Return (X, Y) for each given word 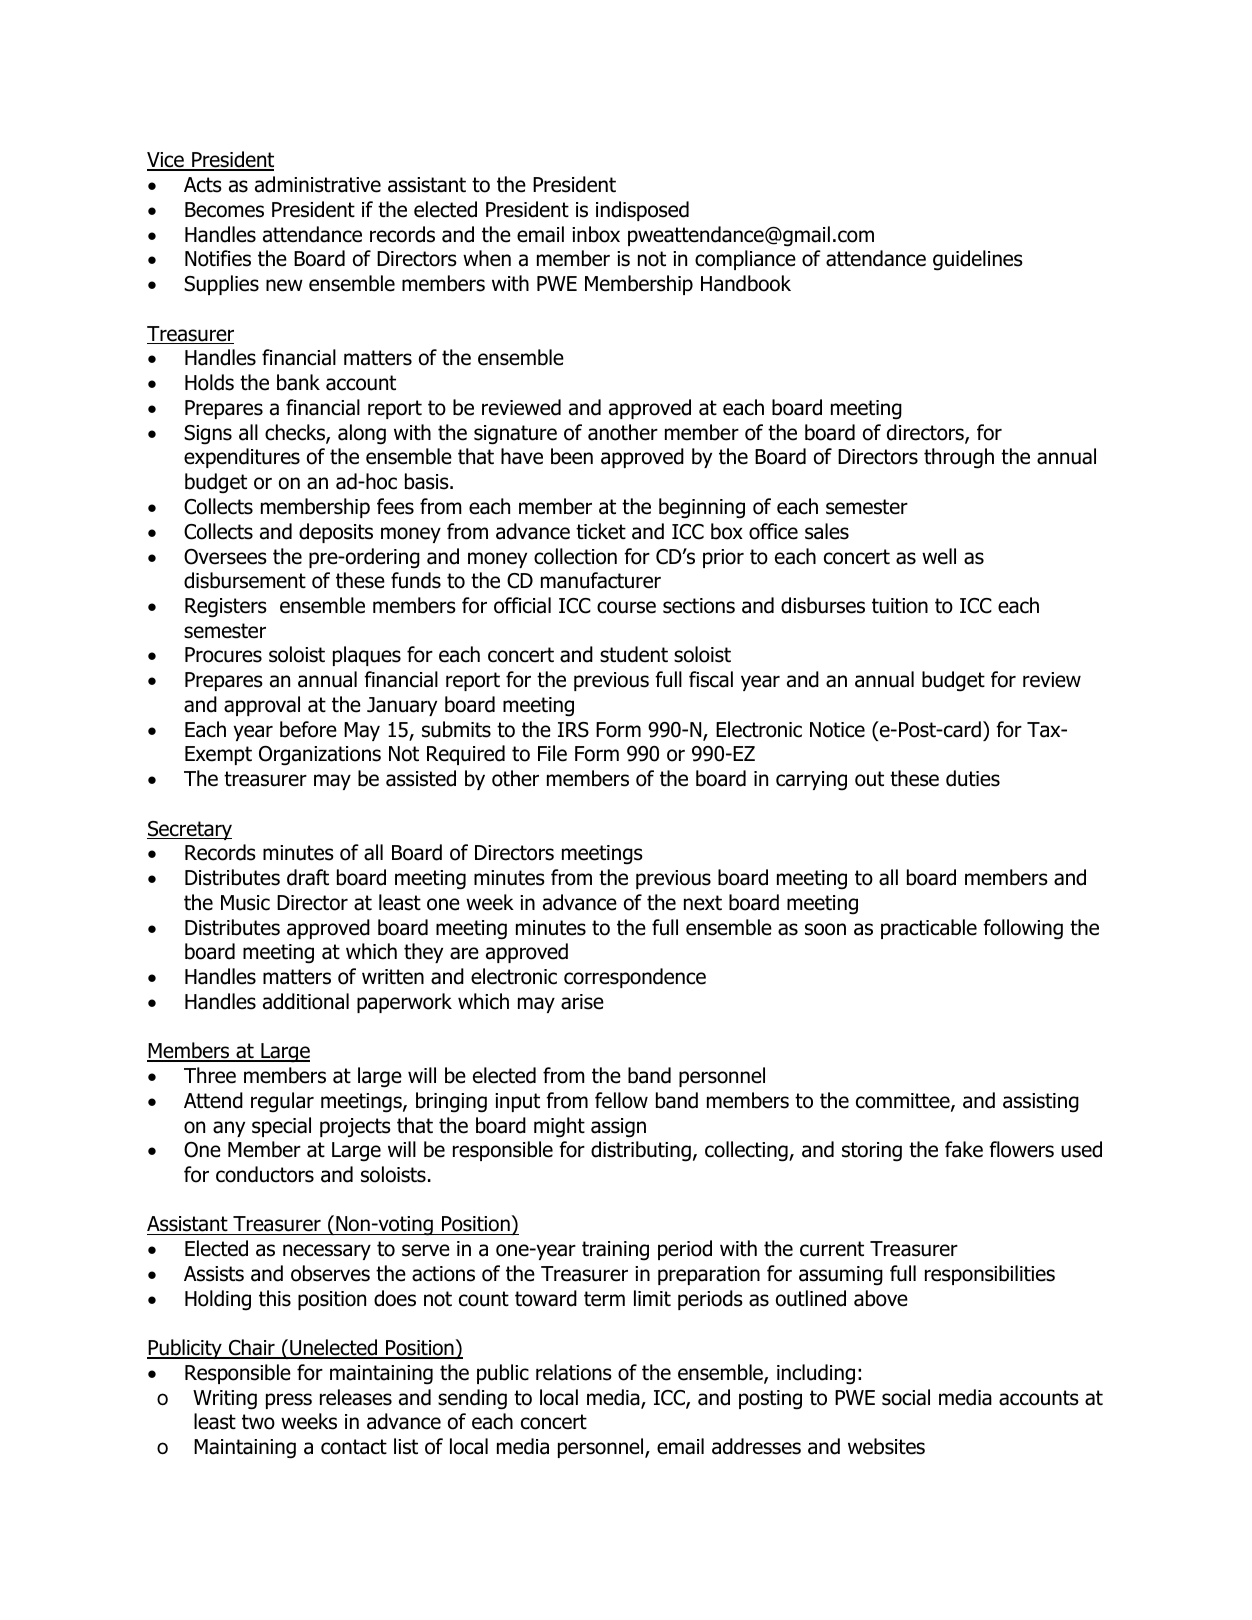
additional (306, 1001)
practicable (929, 929)
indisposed (642, 211)
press (289, 1401)
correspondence (635, 978)
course (626, 607)
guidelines (978, 260)
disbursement (245, 580)
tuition (900, 606)
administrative (318, 184)
